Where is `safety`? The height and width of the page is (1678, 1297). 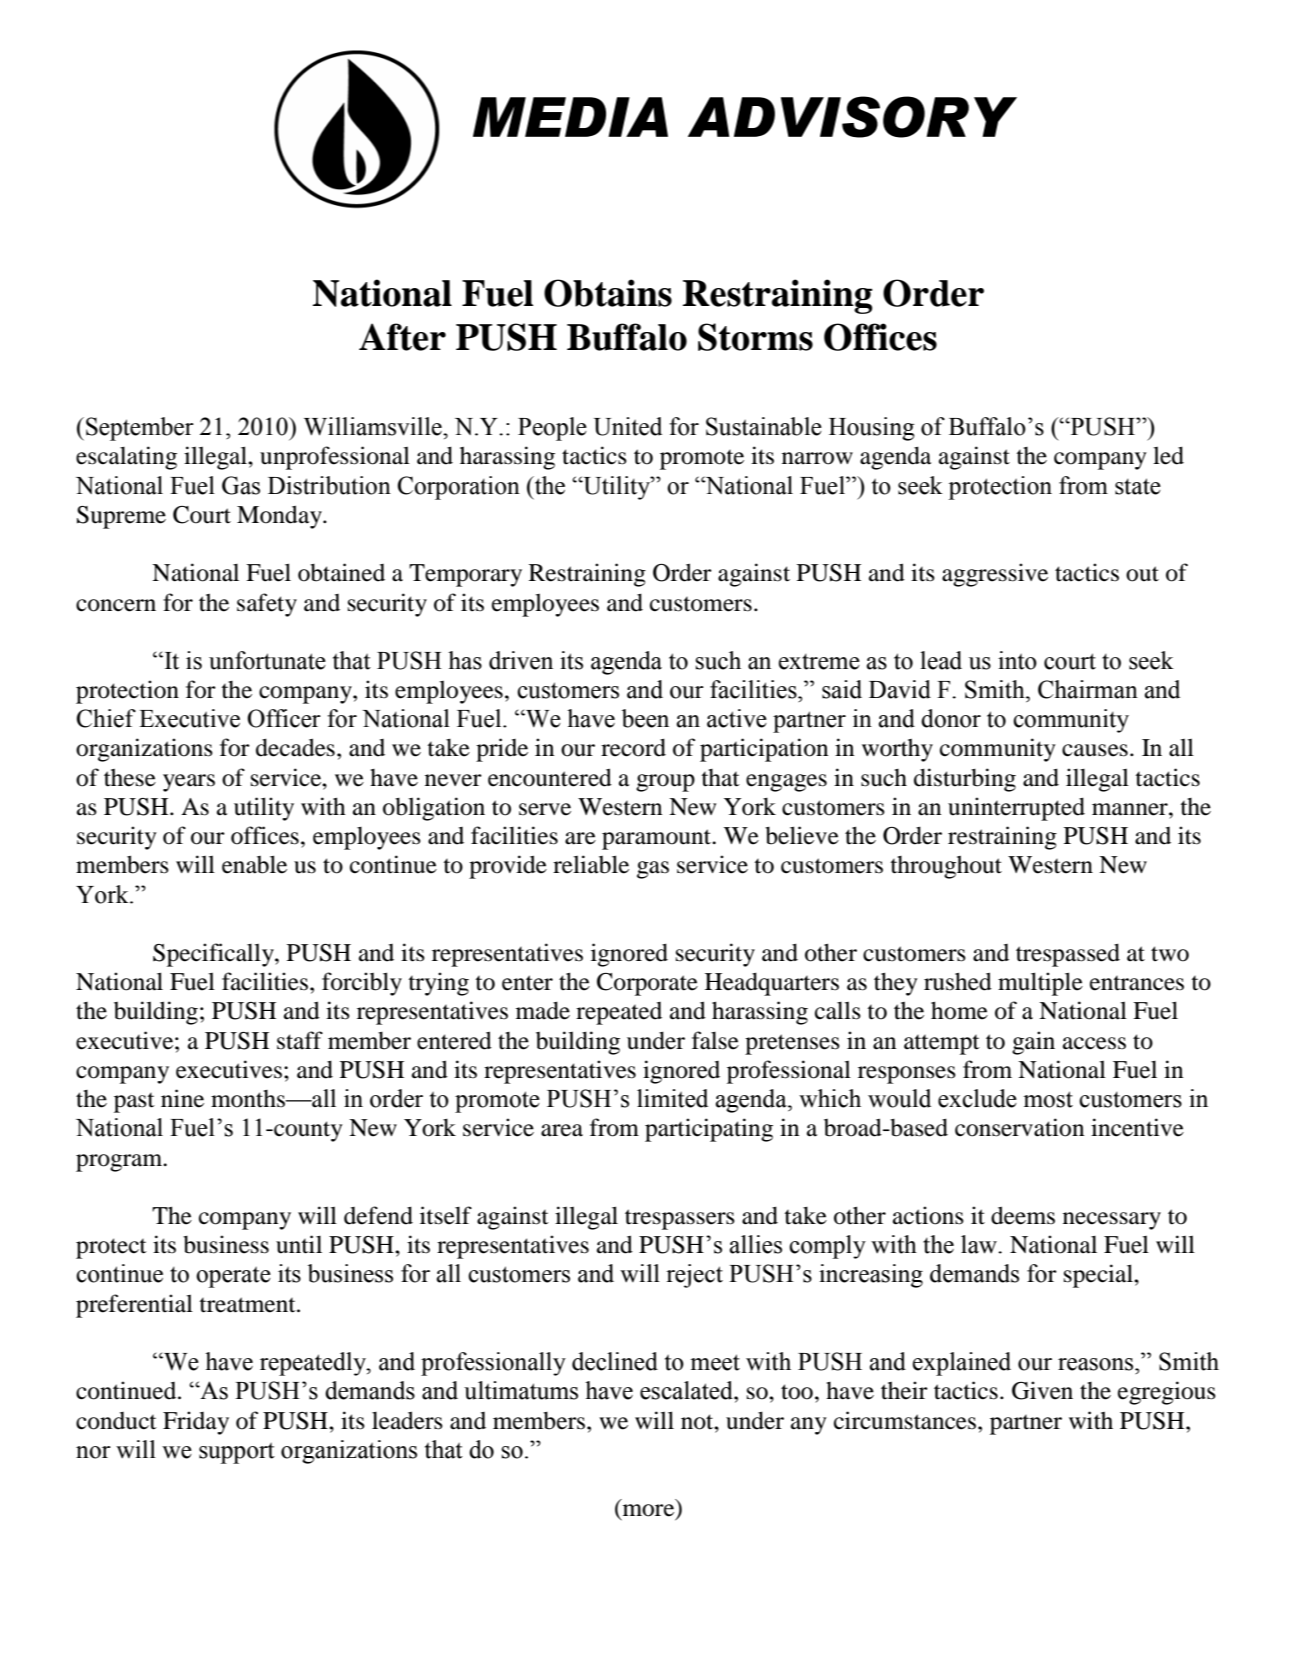 safety is located at coordinates (267, 605).
